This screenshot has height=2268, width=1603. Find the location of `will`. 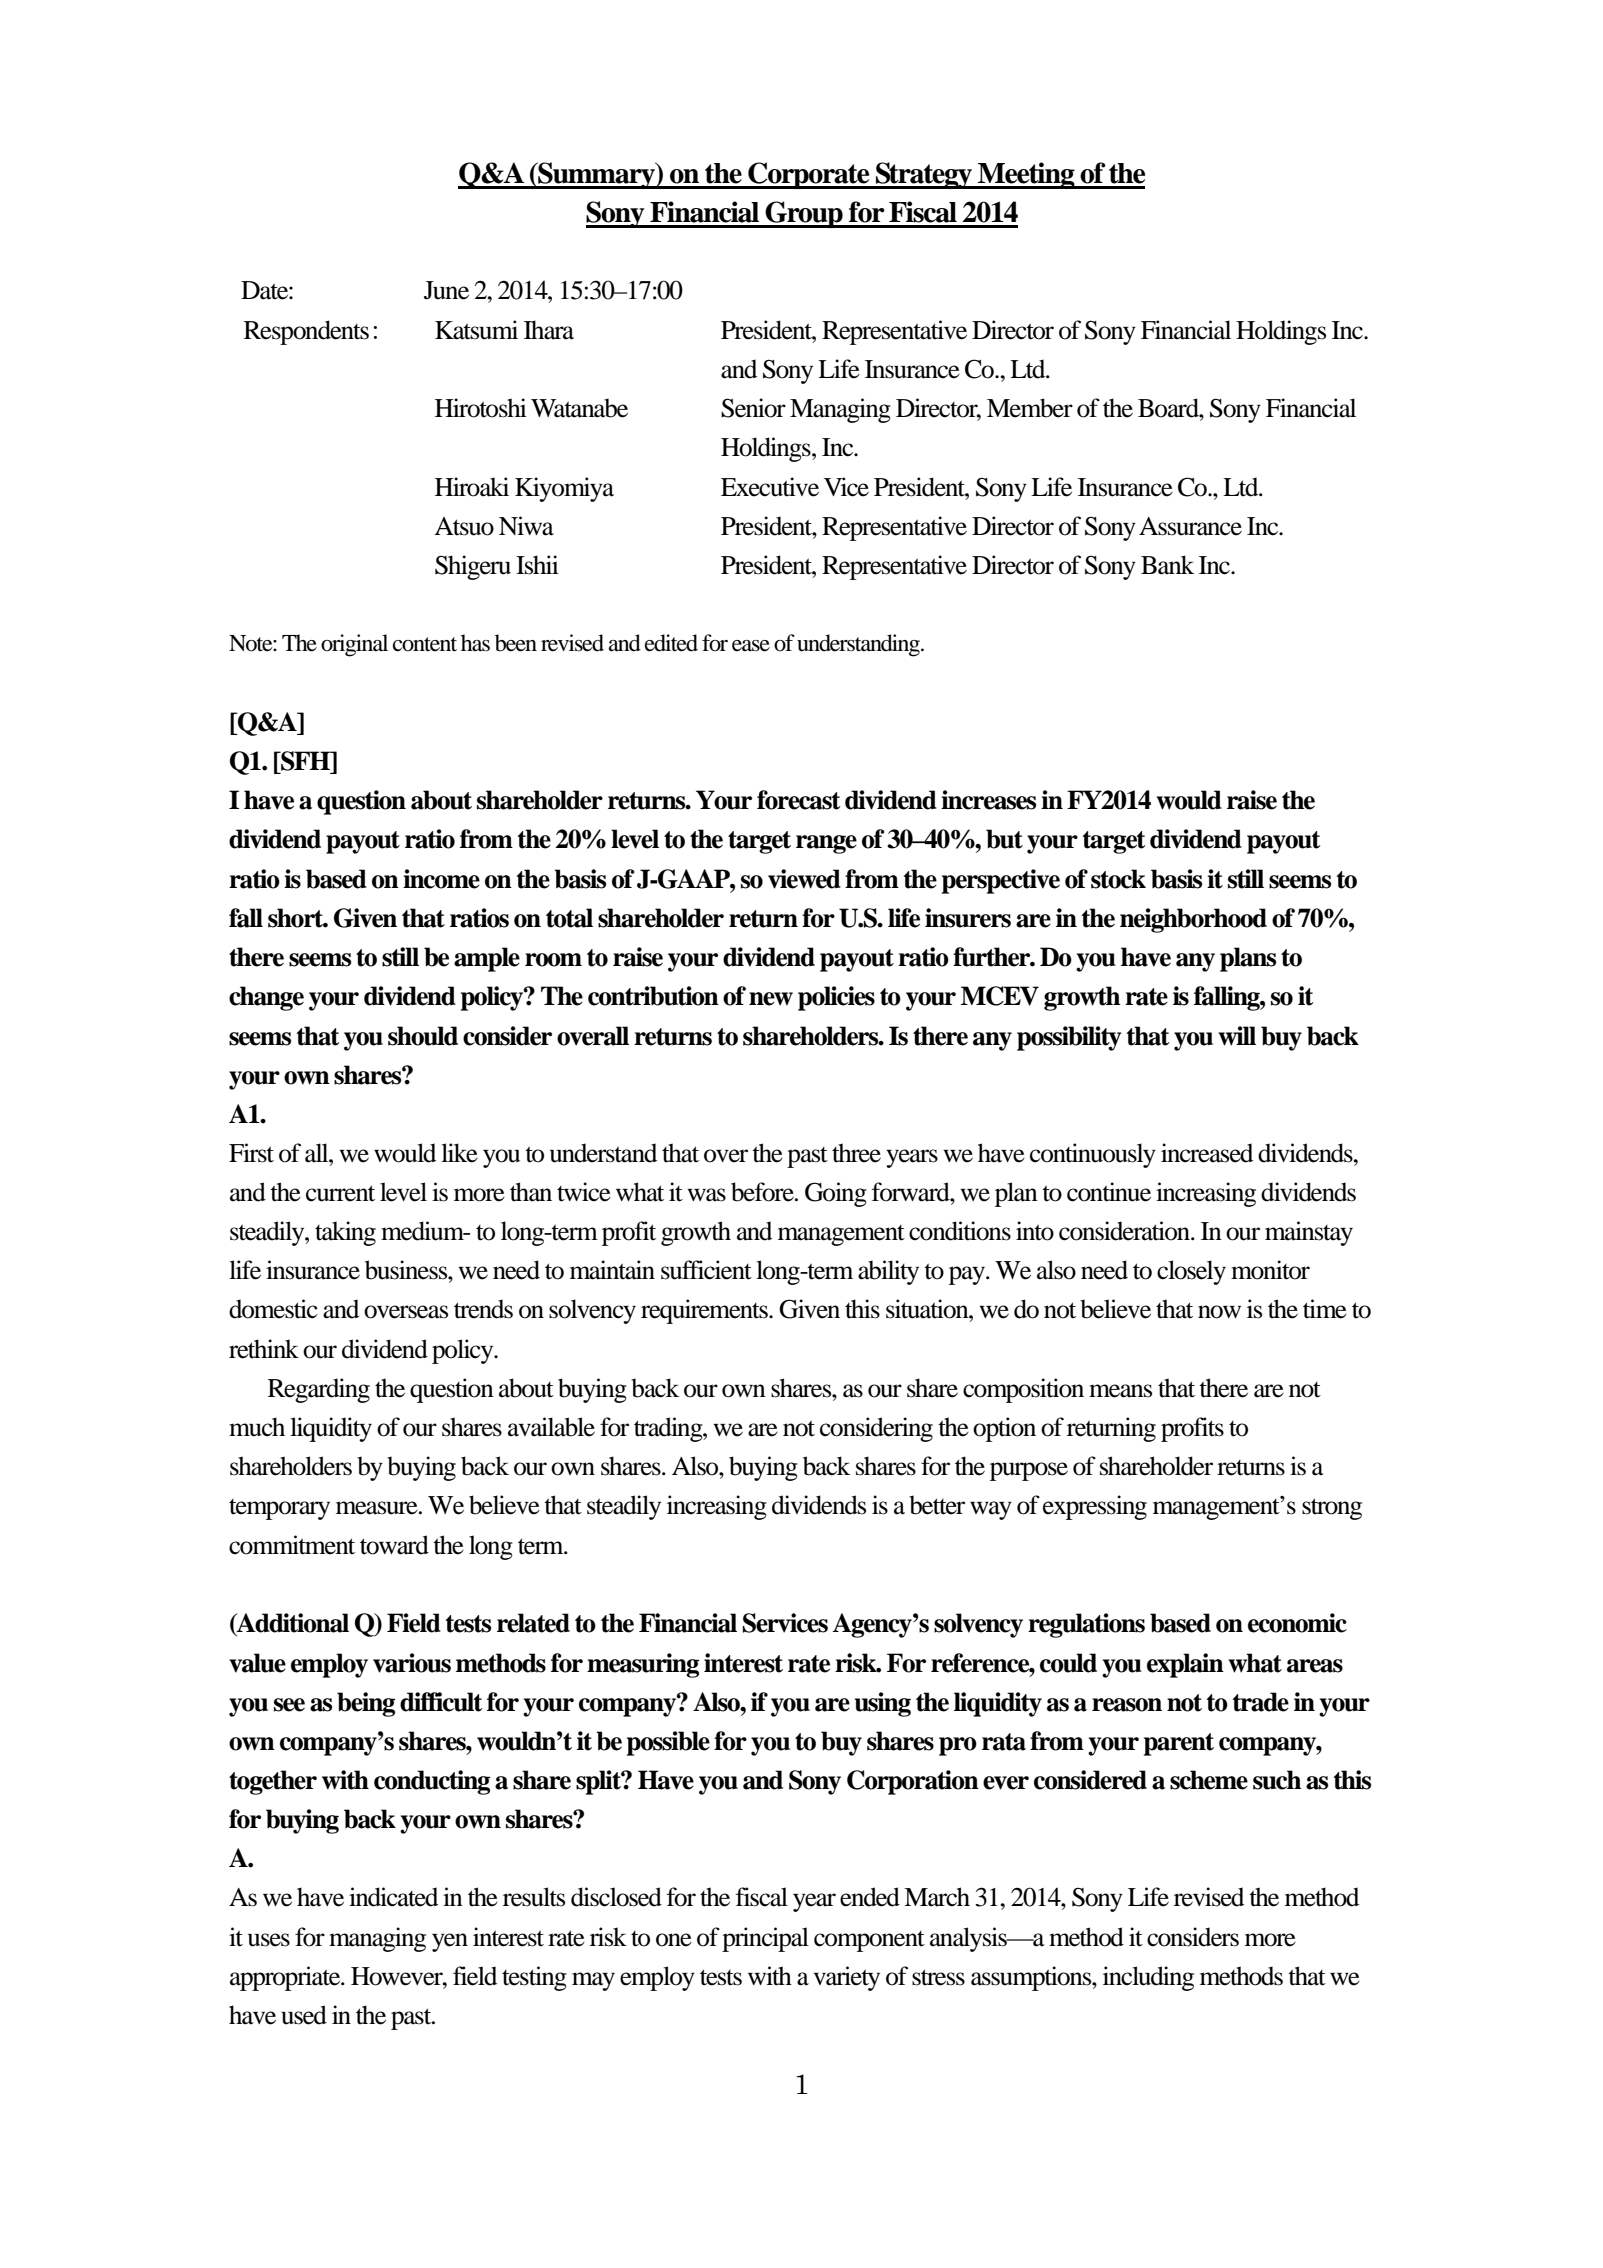

will is located at coordinates (1237, 1036).
